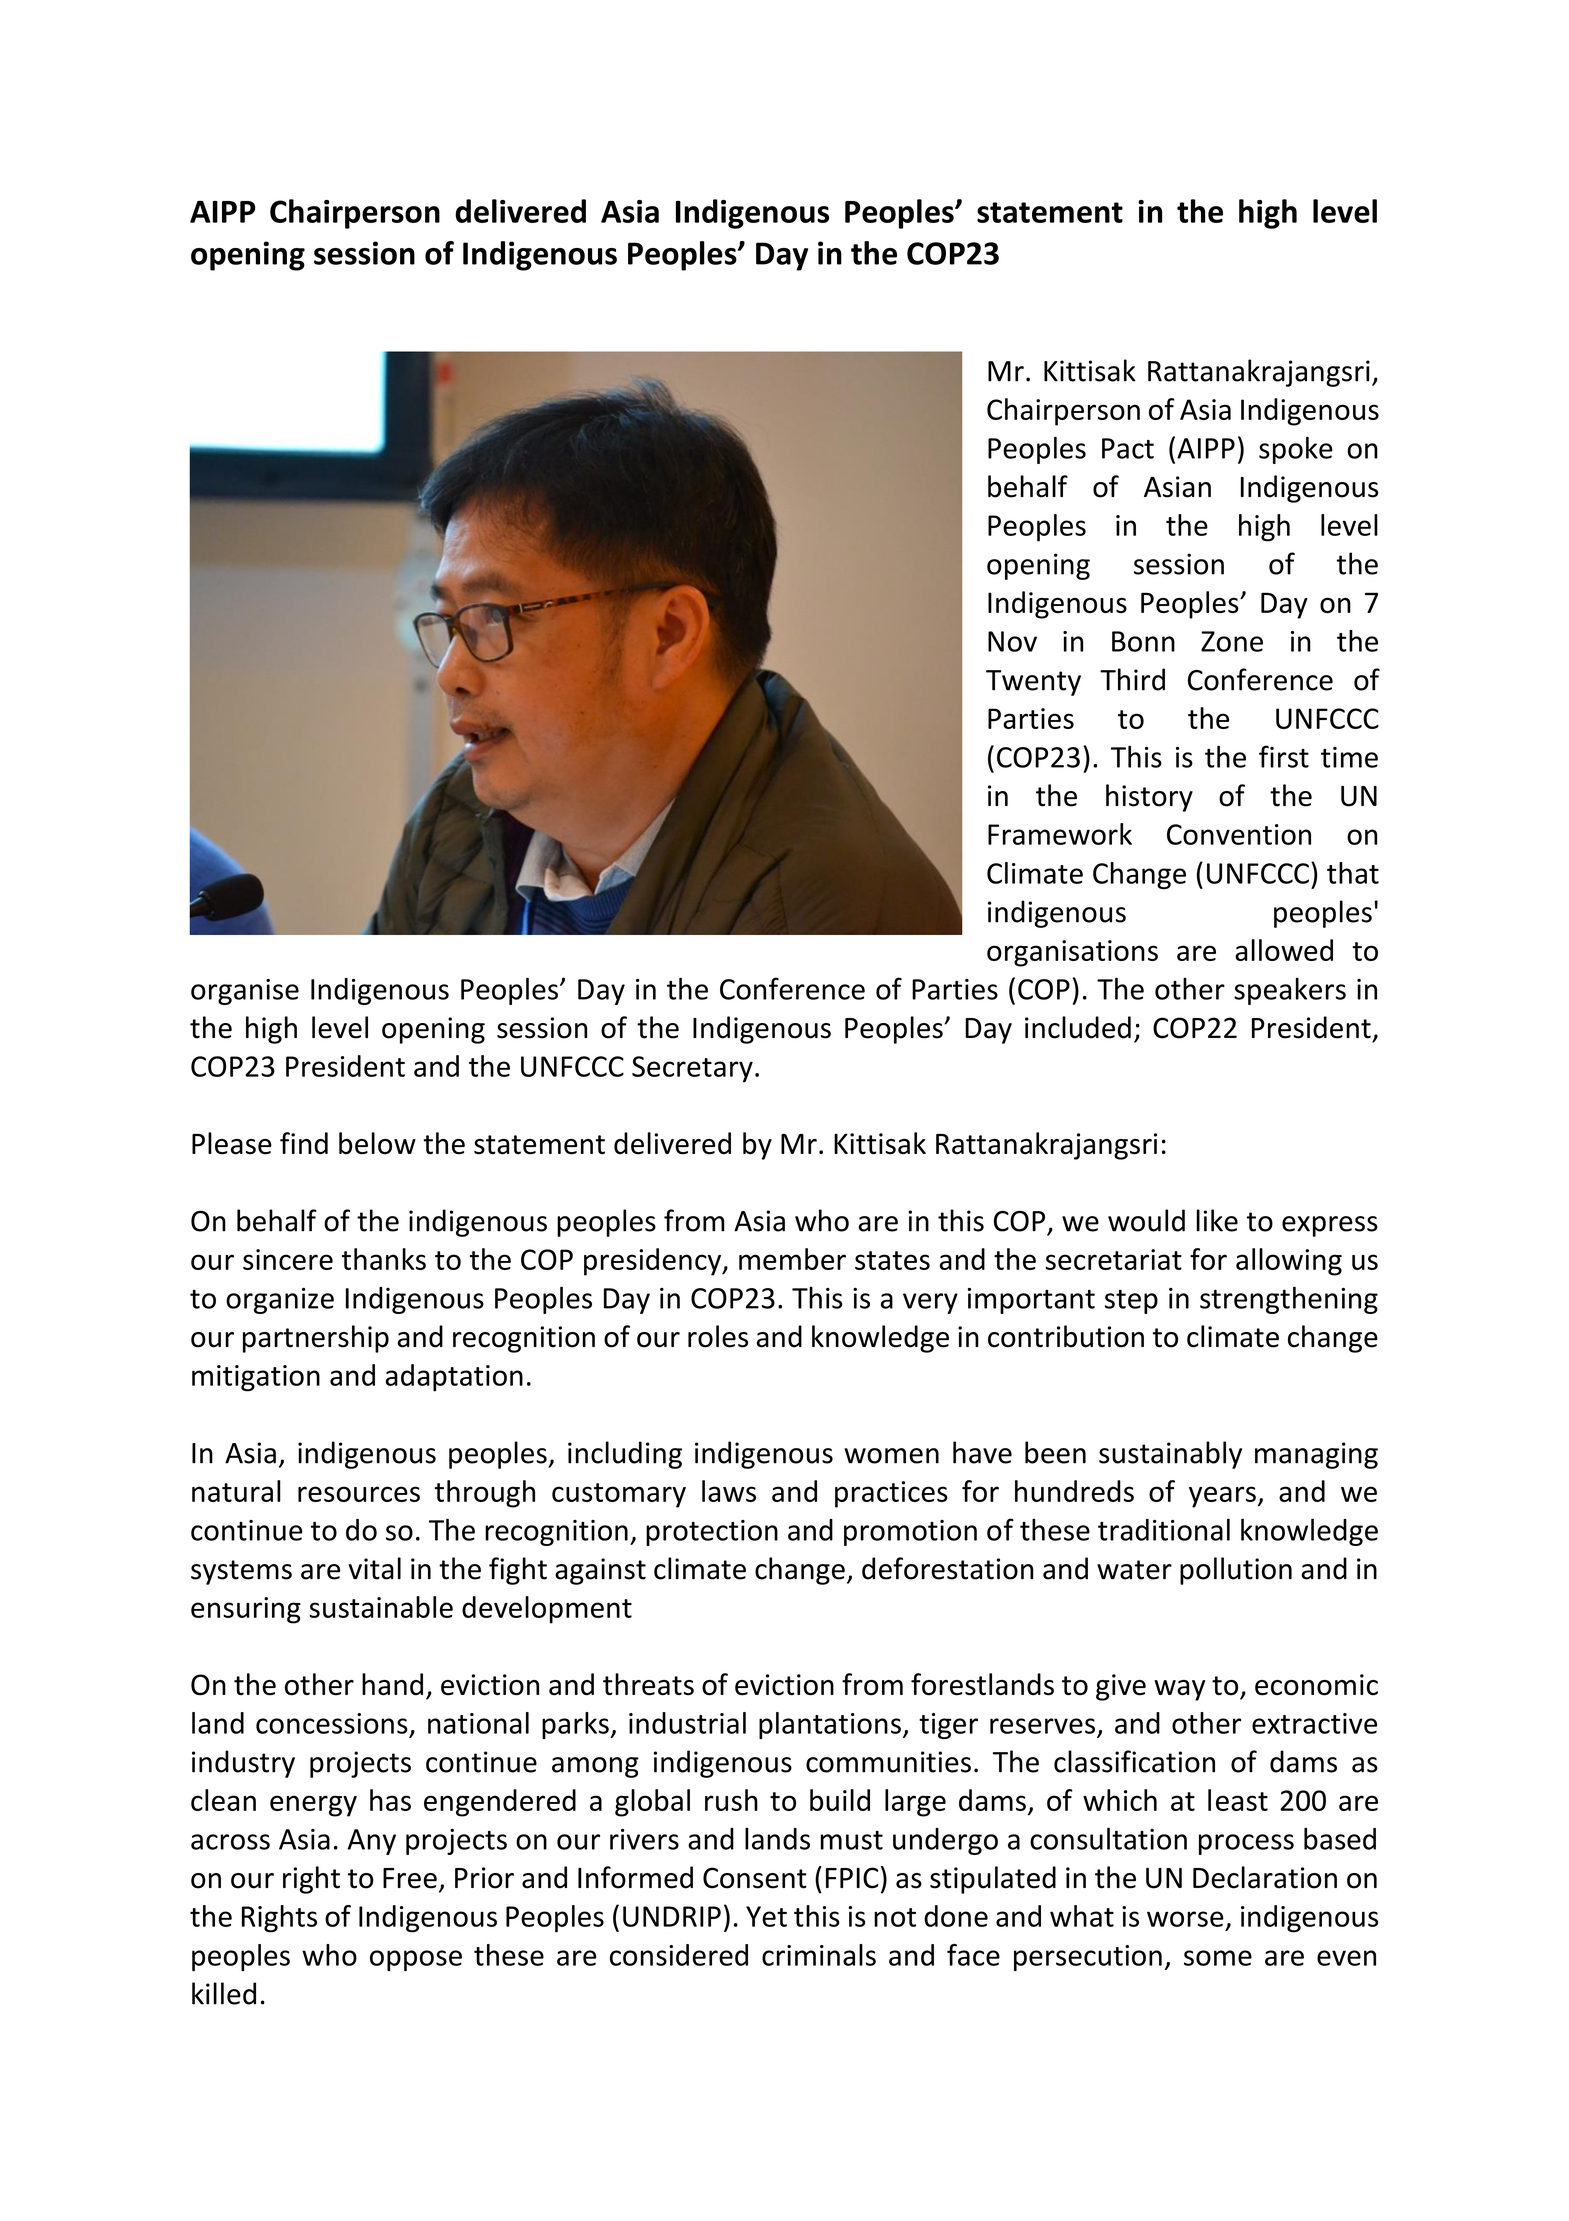  I want to click on member, so click(792, 1259).
